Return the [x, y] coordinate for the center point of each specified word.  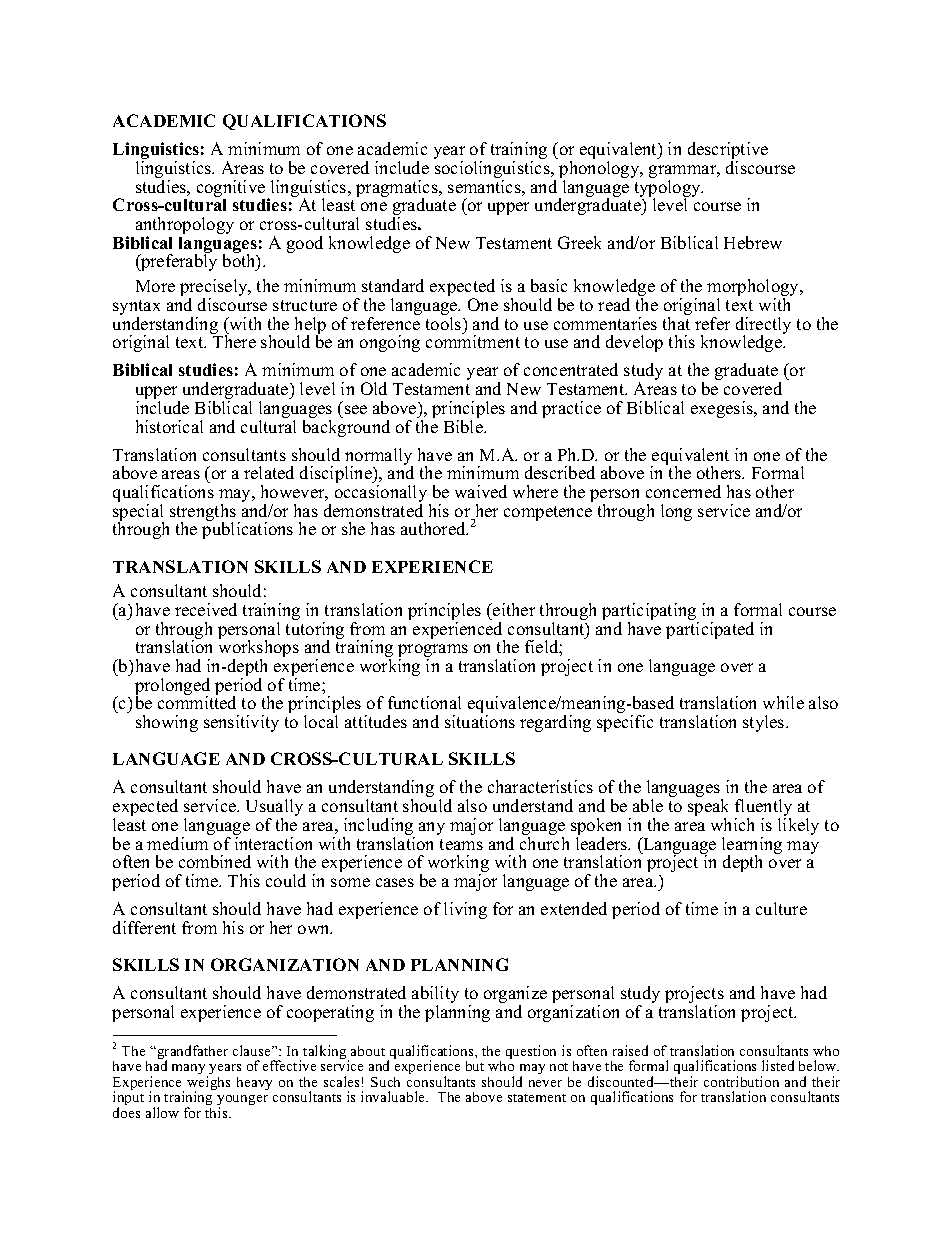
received [206, 609]
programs [433, 652]
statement [537, 1098]
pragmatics [398, 190]
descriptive [728, 152]
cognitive [232, 190]
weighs [208, 1084]
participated [710, 630]
